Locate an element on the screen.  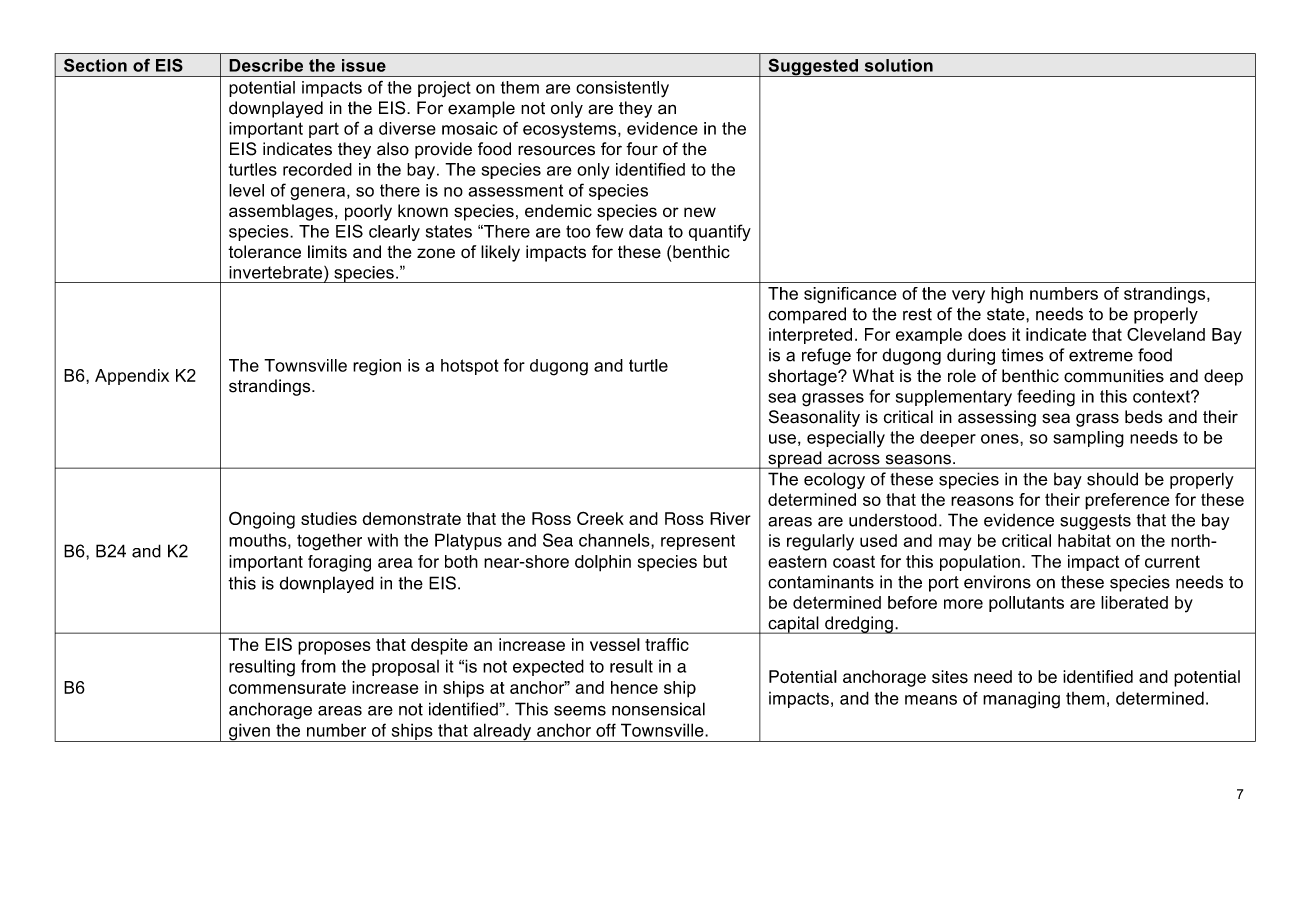
high is located at coordinates (1007, 295).
